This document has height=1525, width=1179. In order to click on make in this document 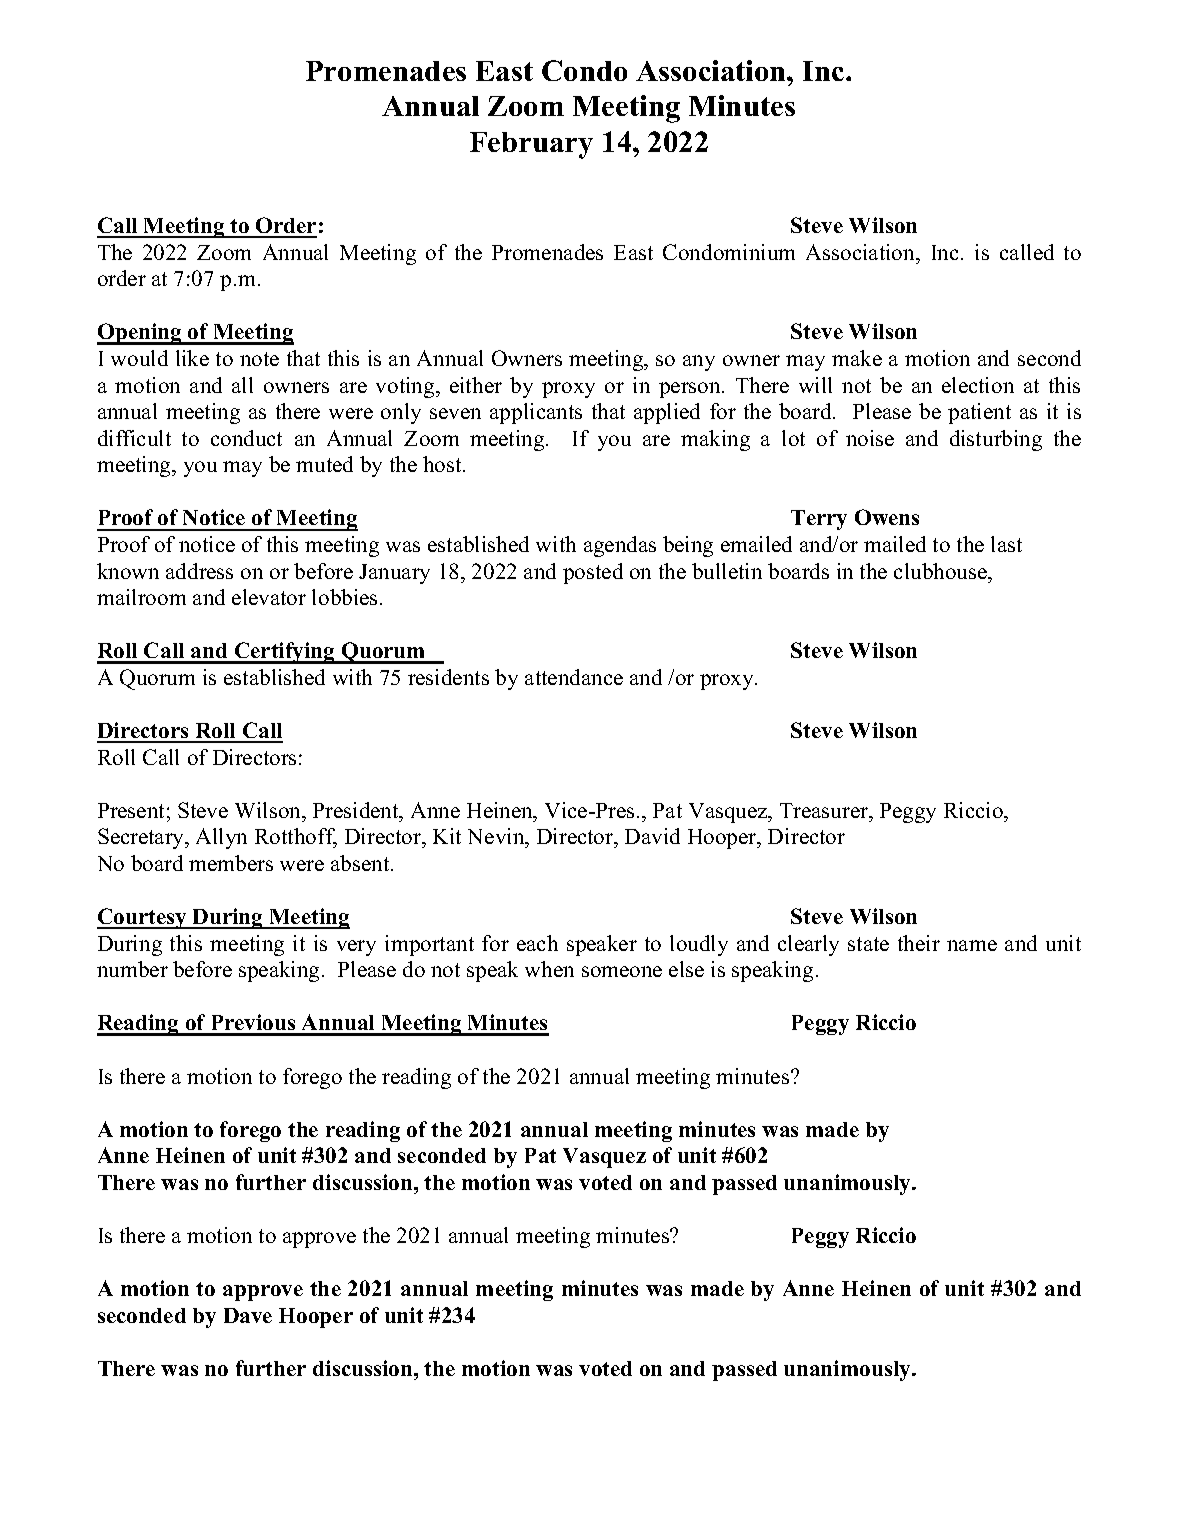, I will do `click(857, 358)`.
